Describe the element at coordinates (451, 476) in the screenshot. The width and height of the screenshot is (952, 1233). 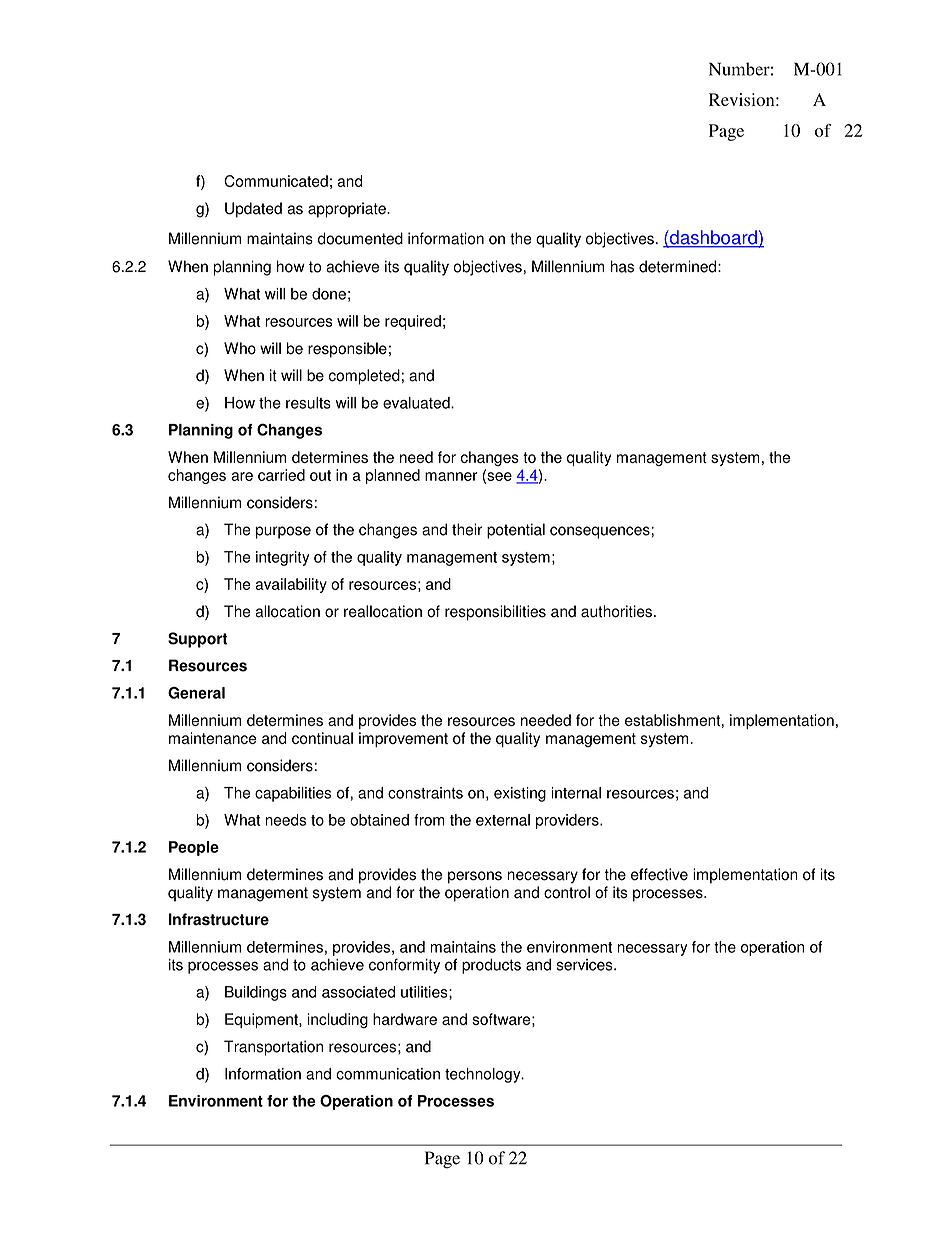
I see `manner` at that location.
